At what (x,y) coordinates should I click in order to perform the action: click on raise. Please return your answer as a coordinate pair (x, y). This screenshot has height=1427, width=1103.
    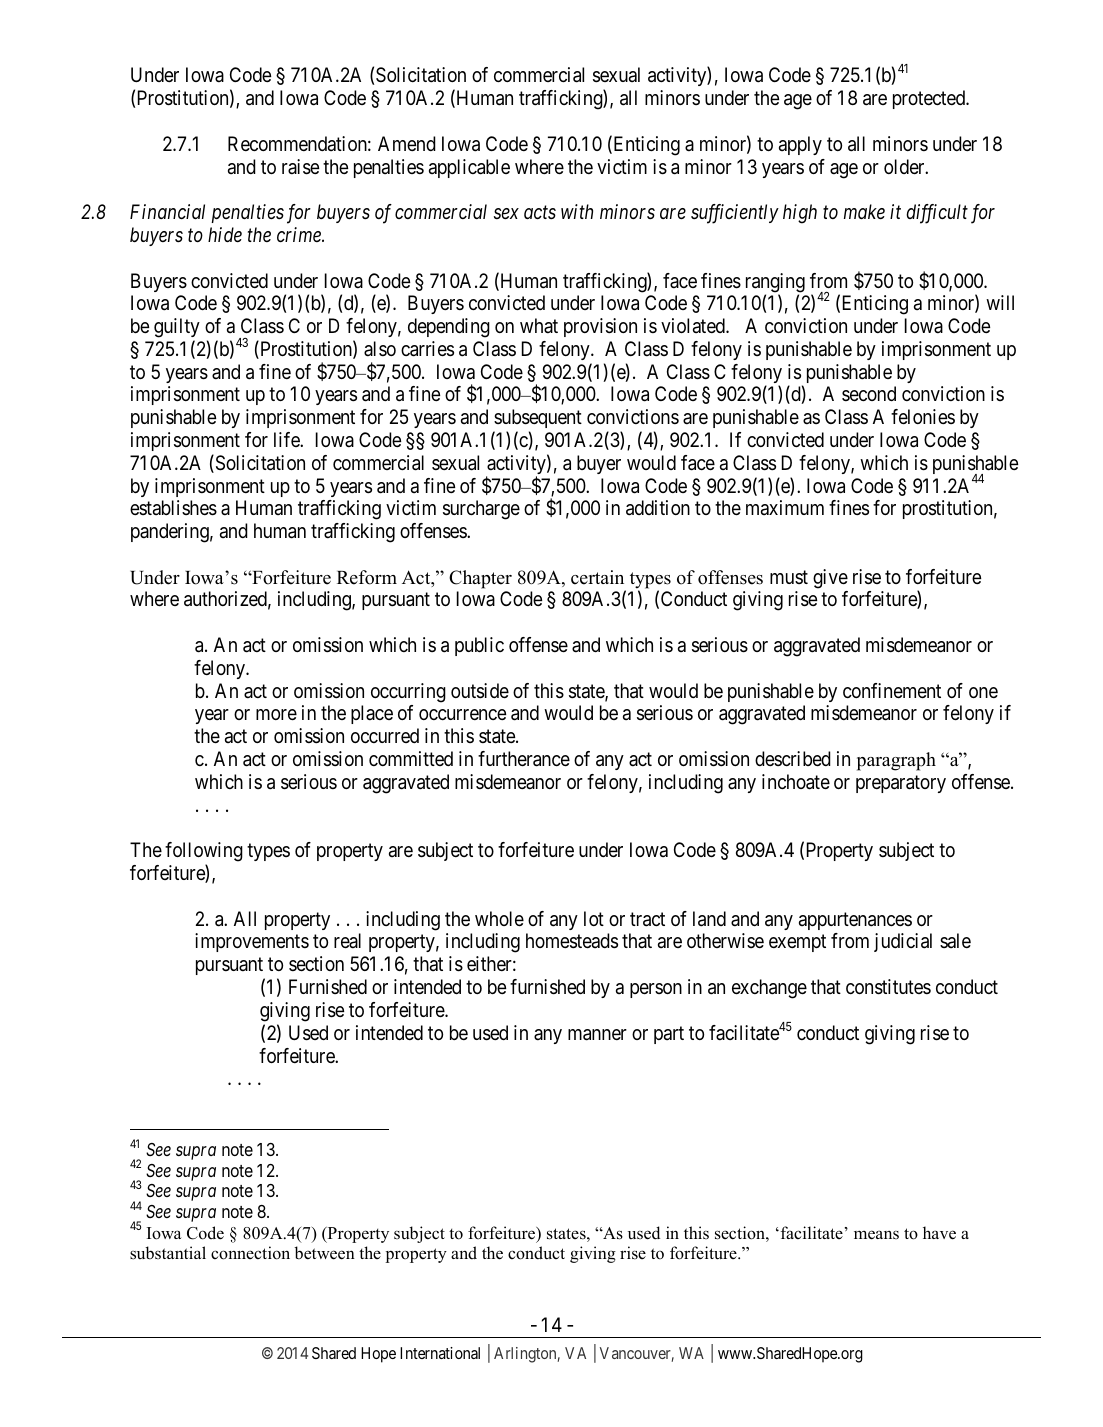
    Looking at the image, I should click on (300, 167).
